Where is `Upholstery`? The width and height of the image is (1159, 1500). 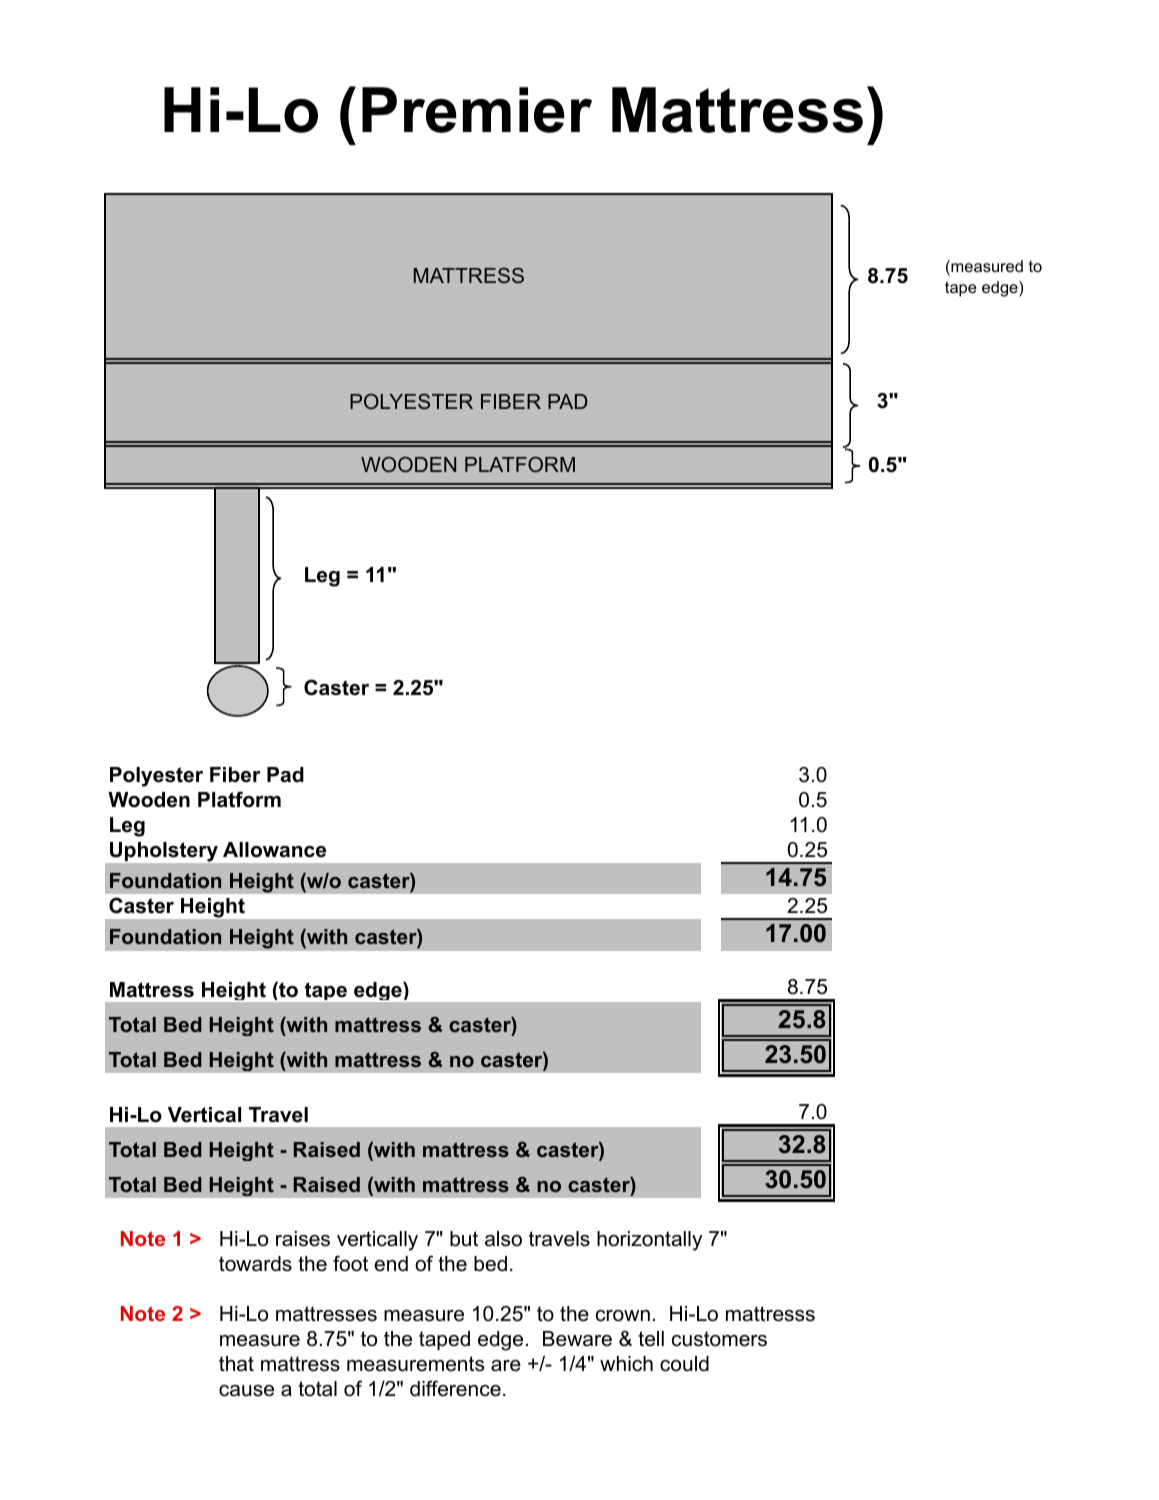
Upholstery is located at coordinates (164, 852).
